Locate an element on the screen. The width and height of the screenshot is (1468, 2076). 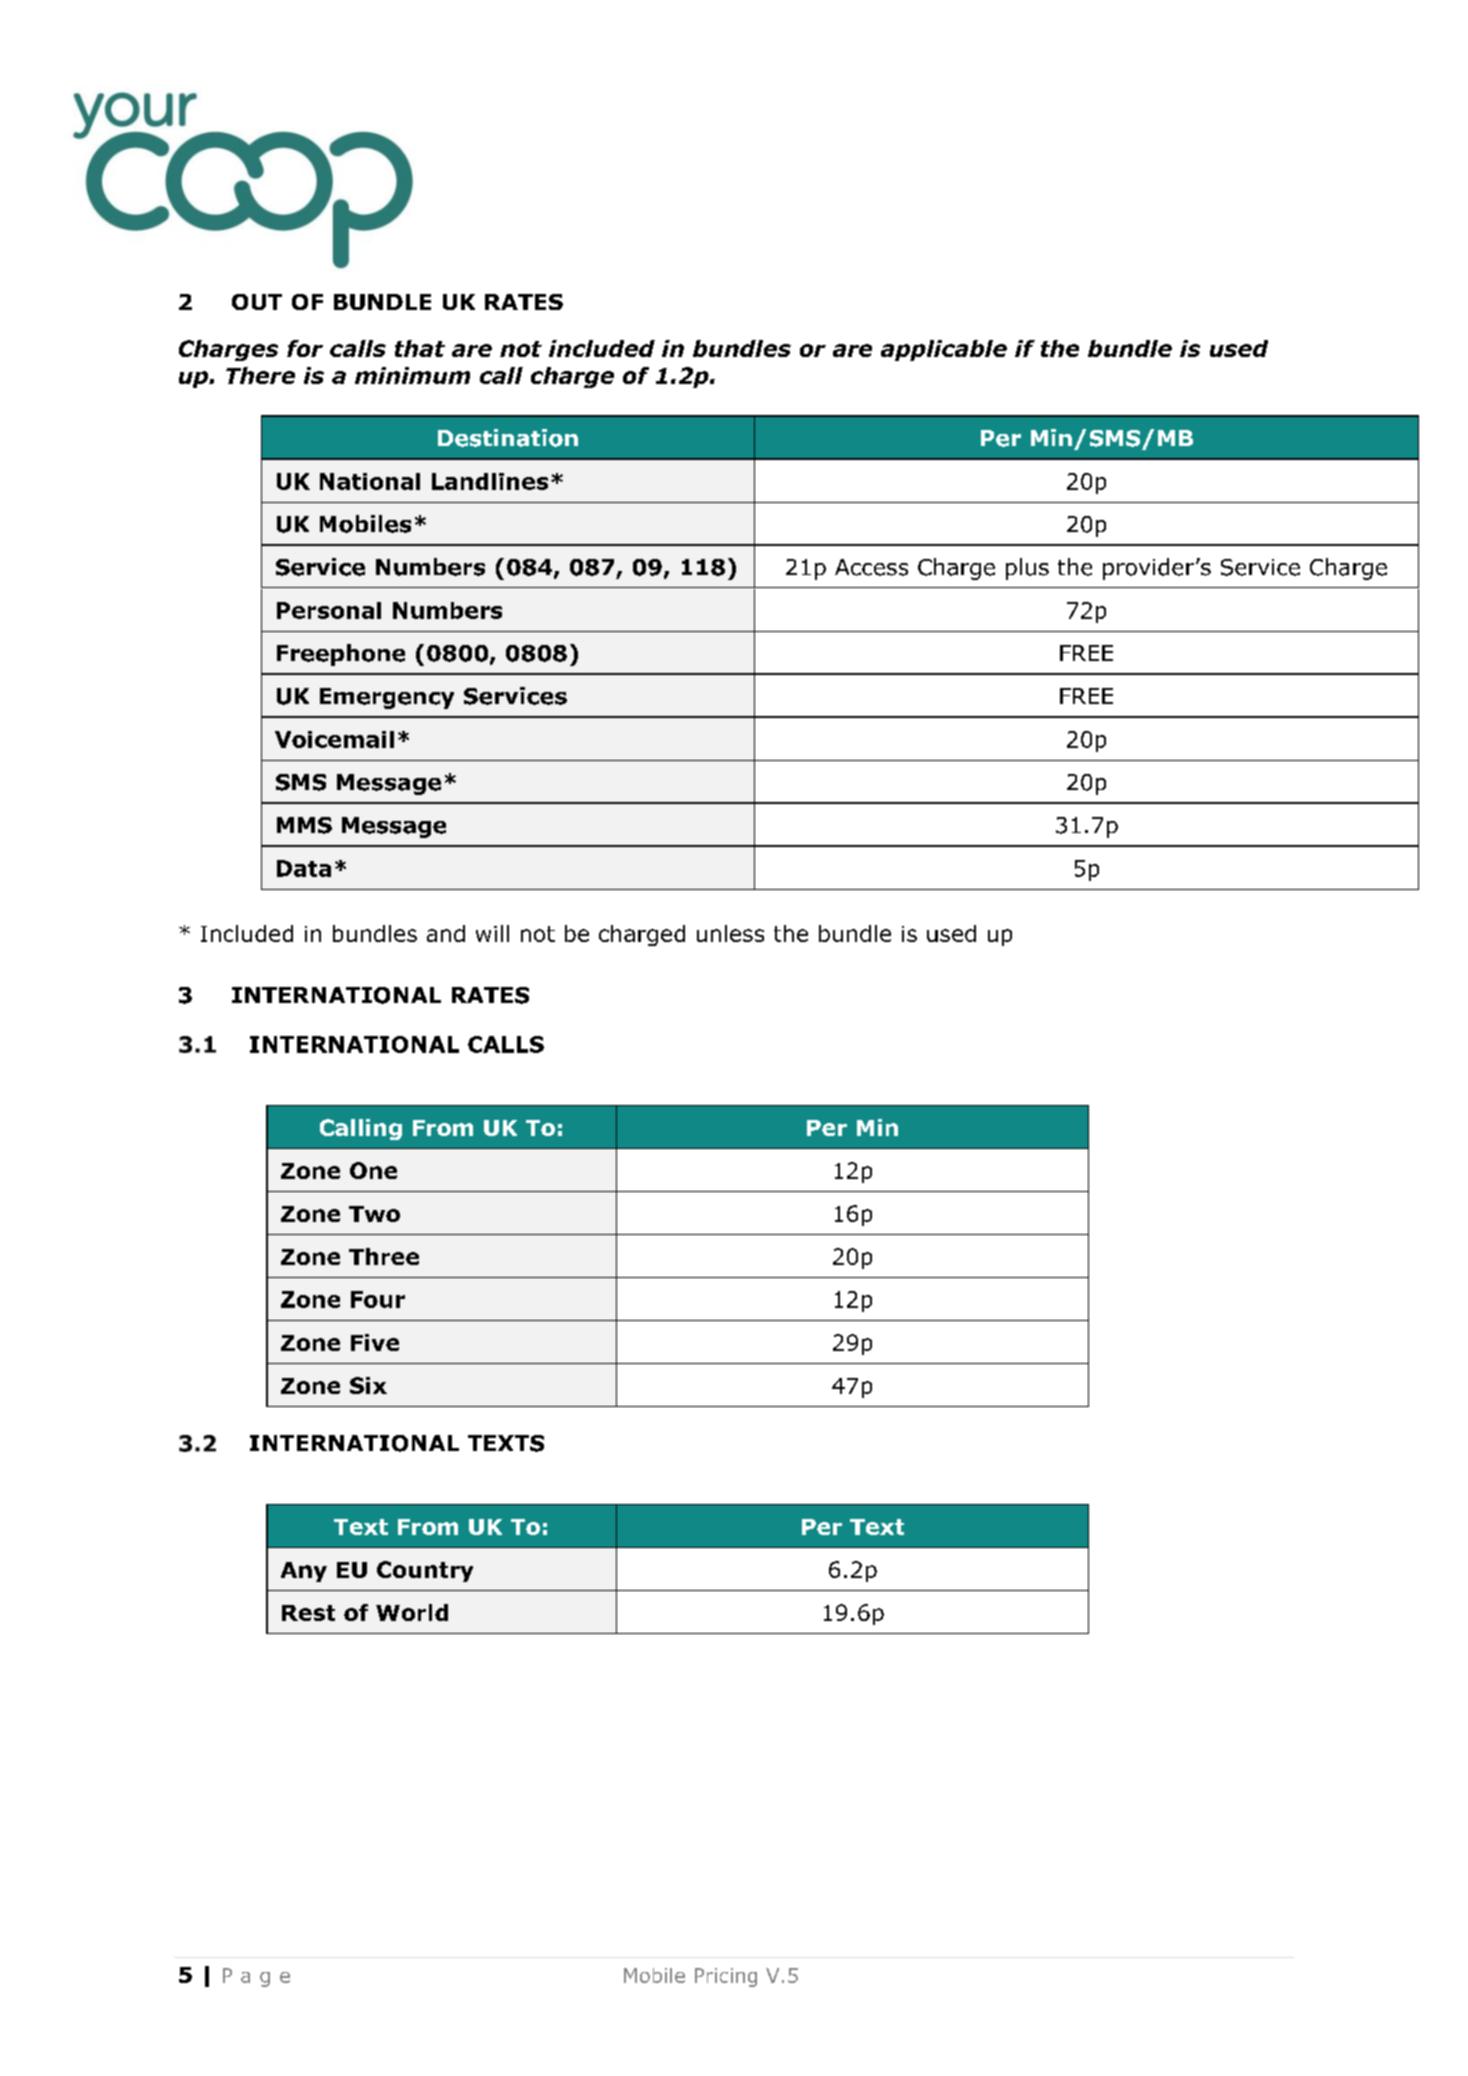
for is located at coordinates (305, 348).
